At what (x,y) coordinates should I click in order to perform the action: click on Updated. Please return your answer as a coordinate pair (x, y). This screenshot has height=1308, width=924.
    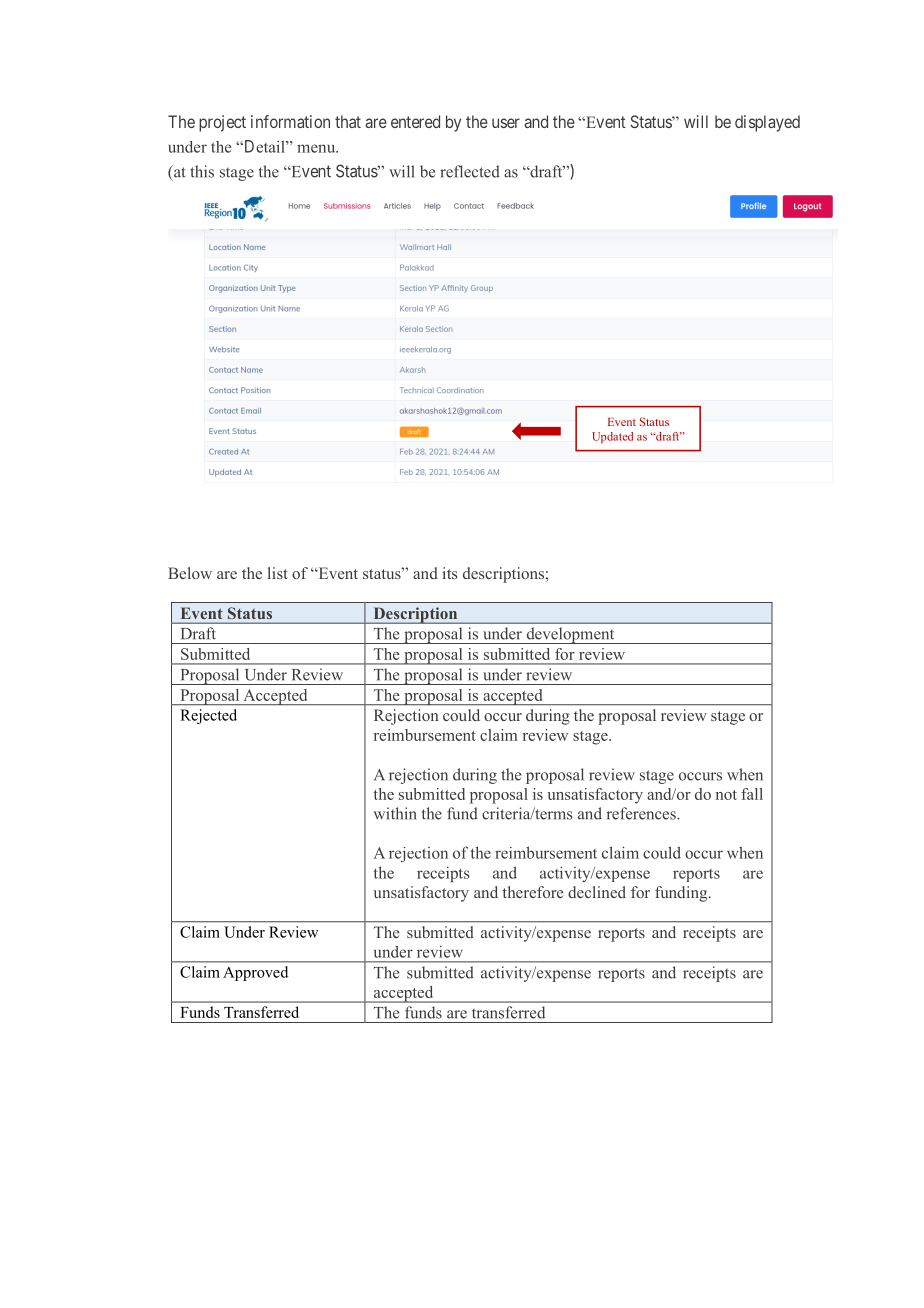
    Looking at the image, I should click on (612, 437).
